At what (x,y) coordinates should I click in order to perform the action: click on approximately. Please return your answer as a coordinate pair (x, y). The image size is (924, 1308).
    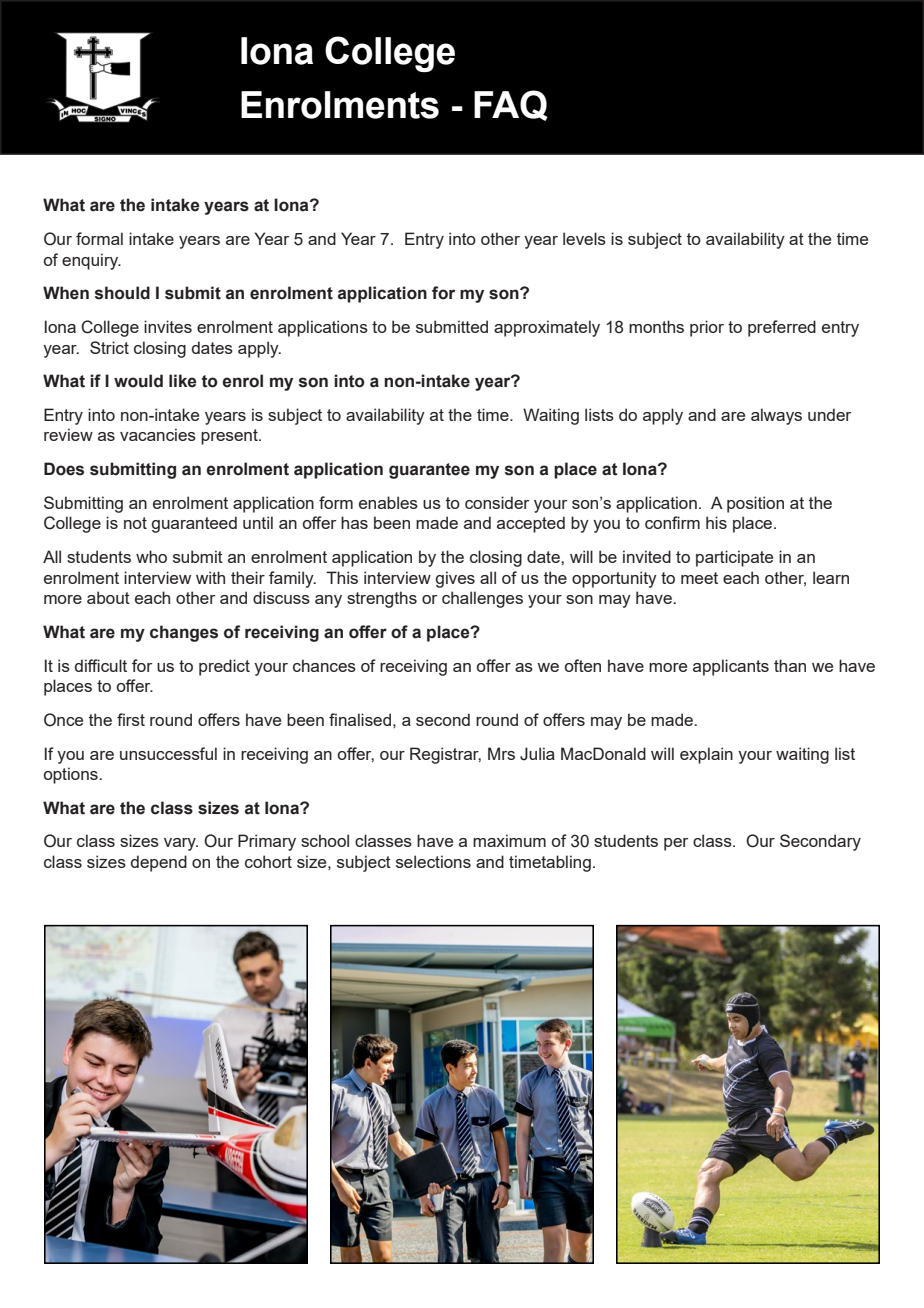
    Looking at the image, I should click on (547, 328).
